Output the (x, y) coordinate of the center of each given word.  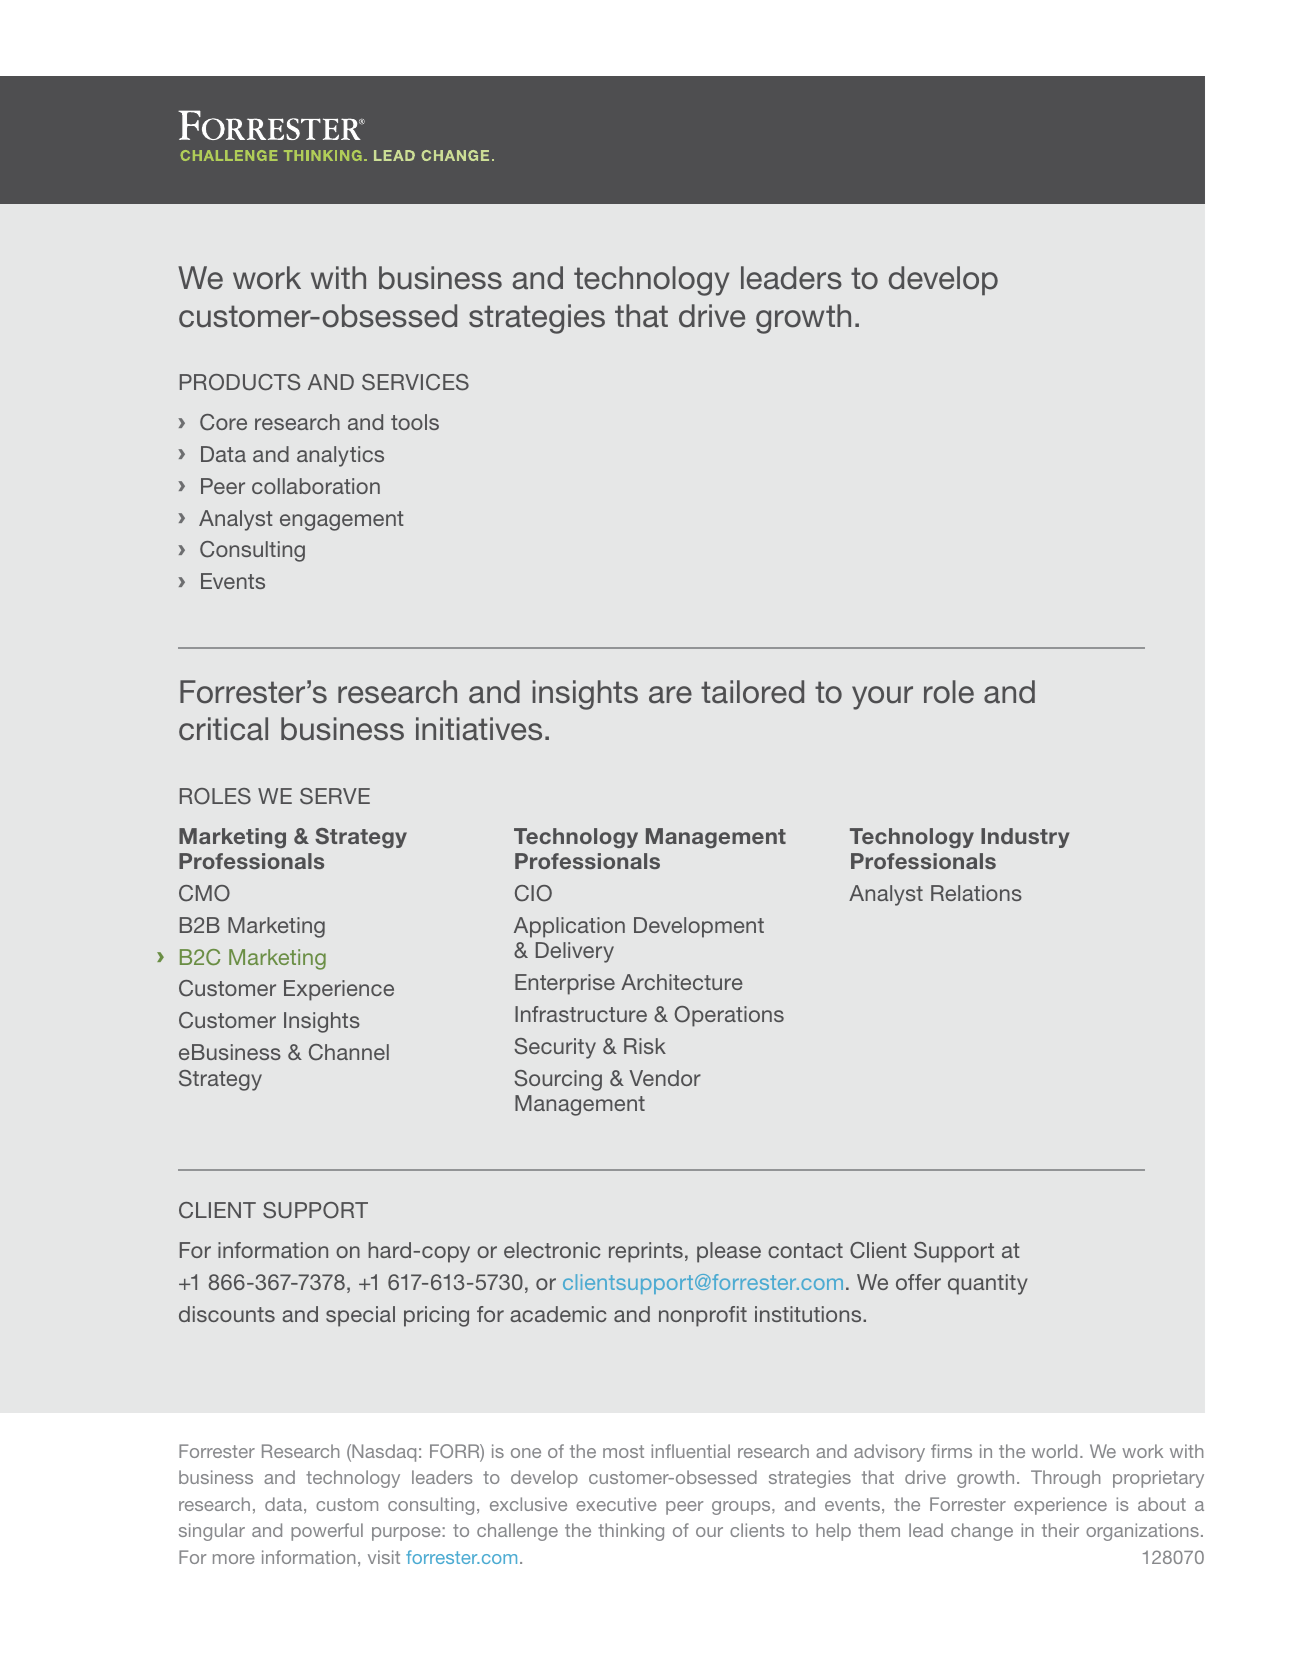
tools (415, 422)
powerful (327, 1532)
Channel (349, 1052)
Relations (976, 893)
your (882, 698)
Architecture (681, 982)
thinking (631, 1532)
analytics (340, 456)
